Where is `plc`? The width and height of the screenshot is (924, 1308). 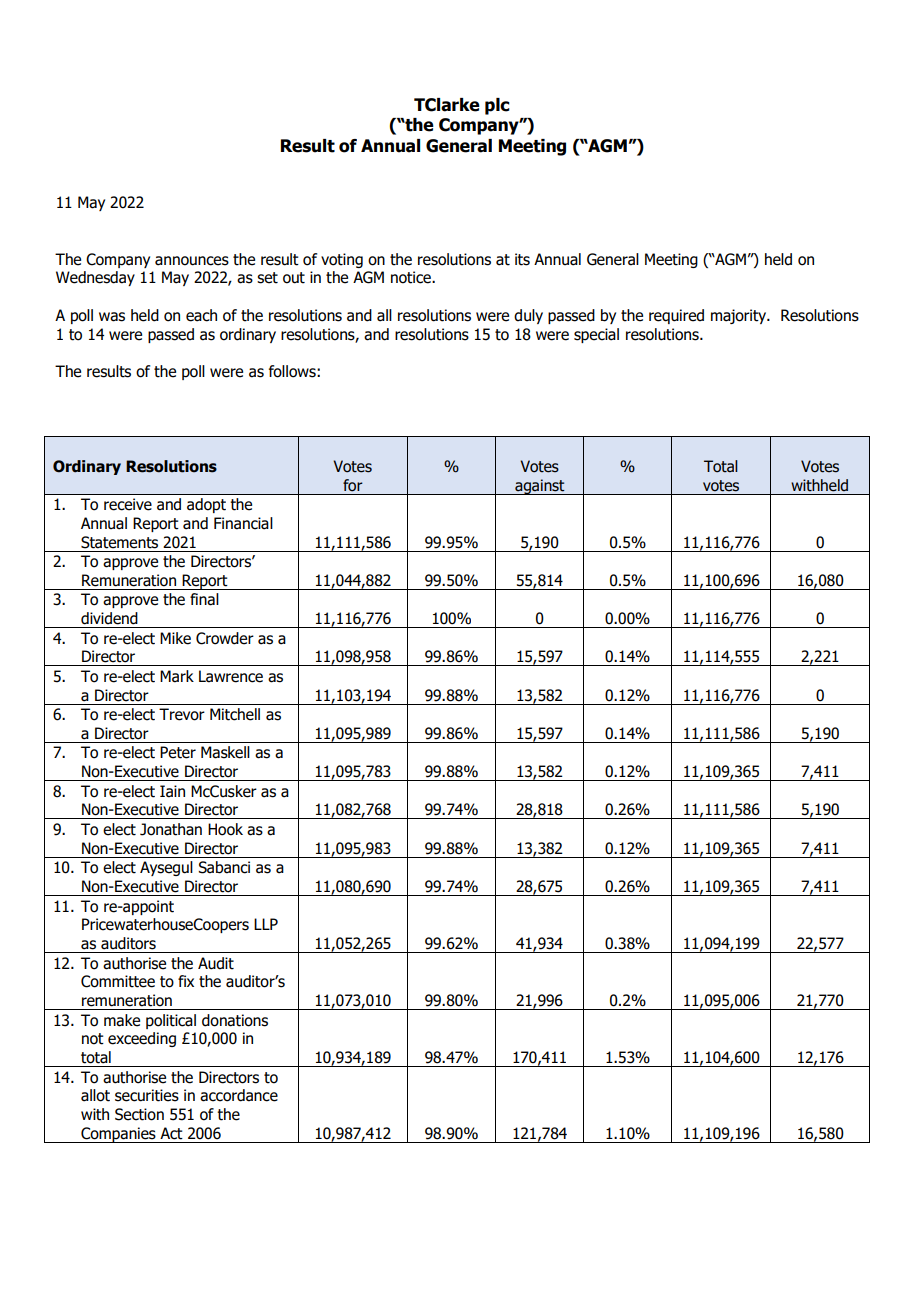
plc is located at coordinates (497, 106).
